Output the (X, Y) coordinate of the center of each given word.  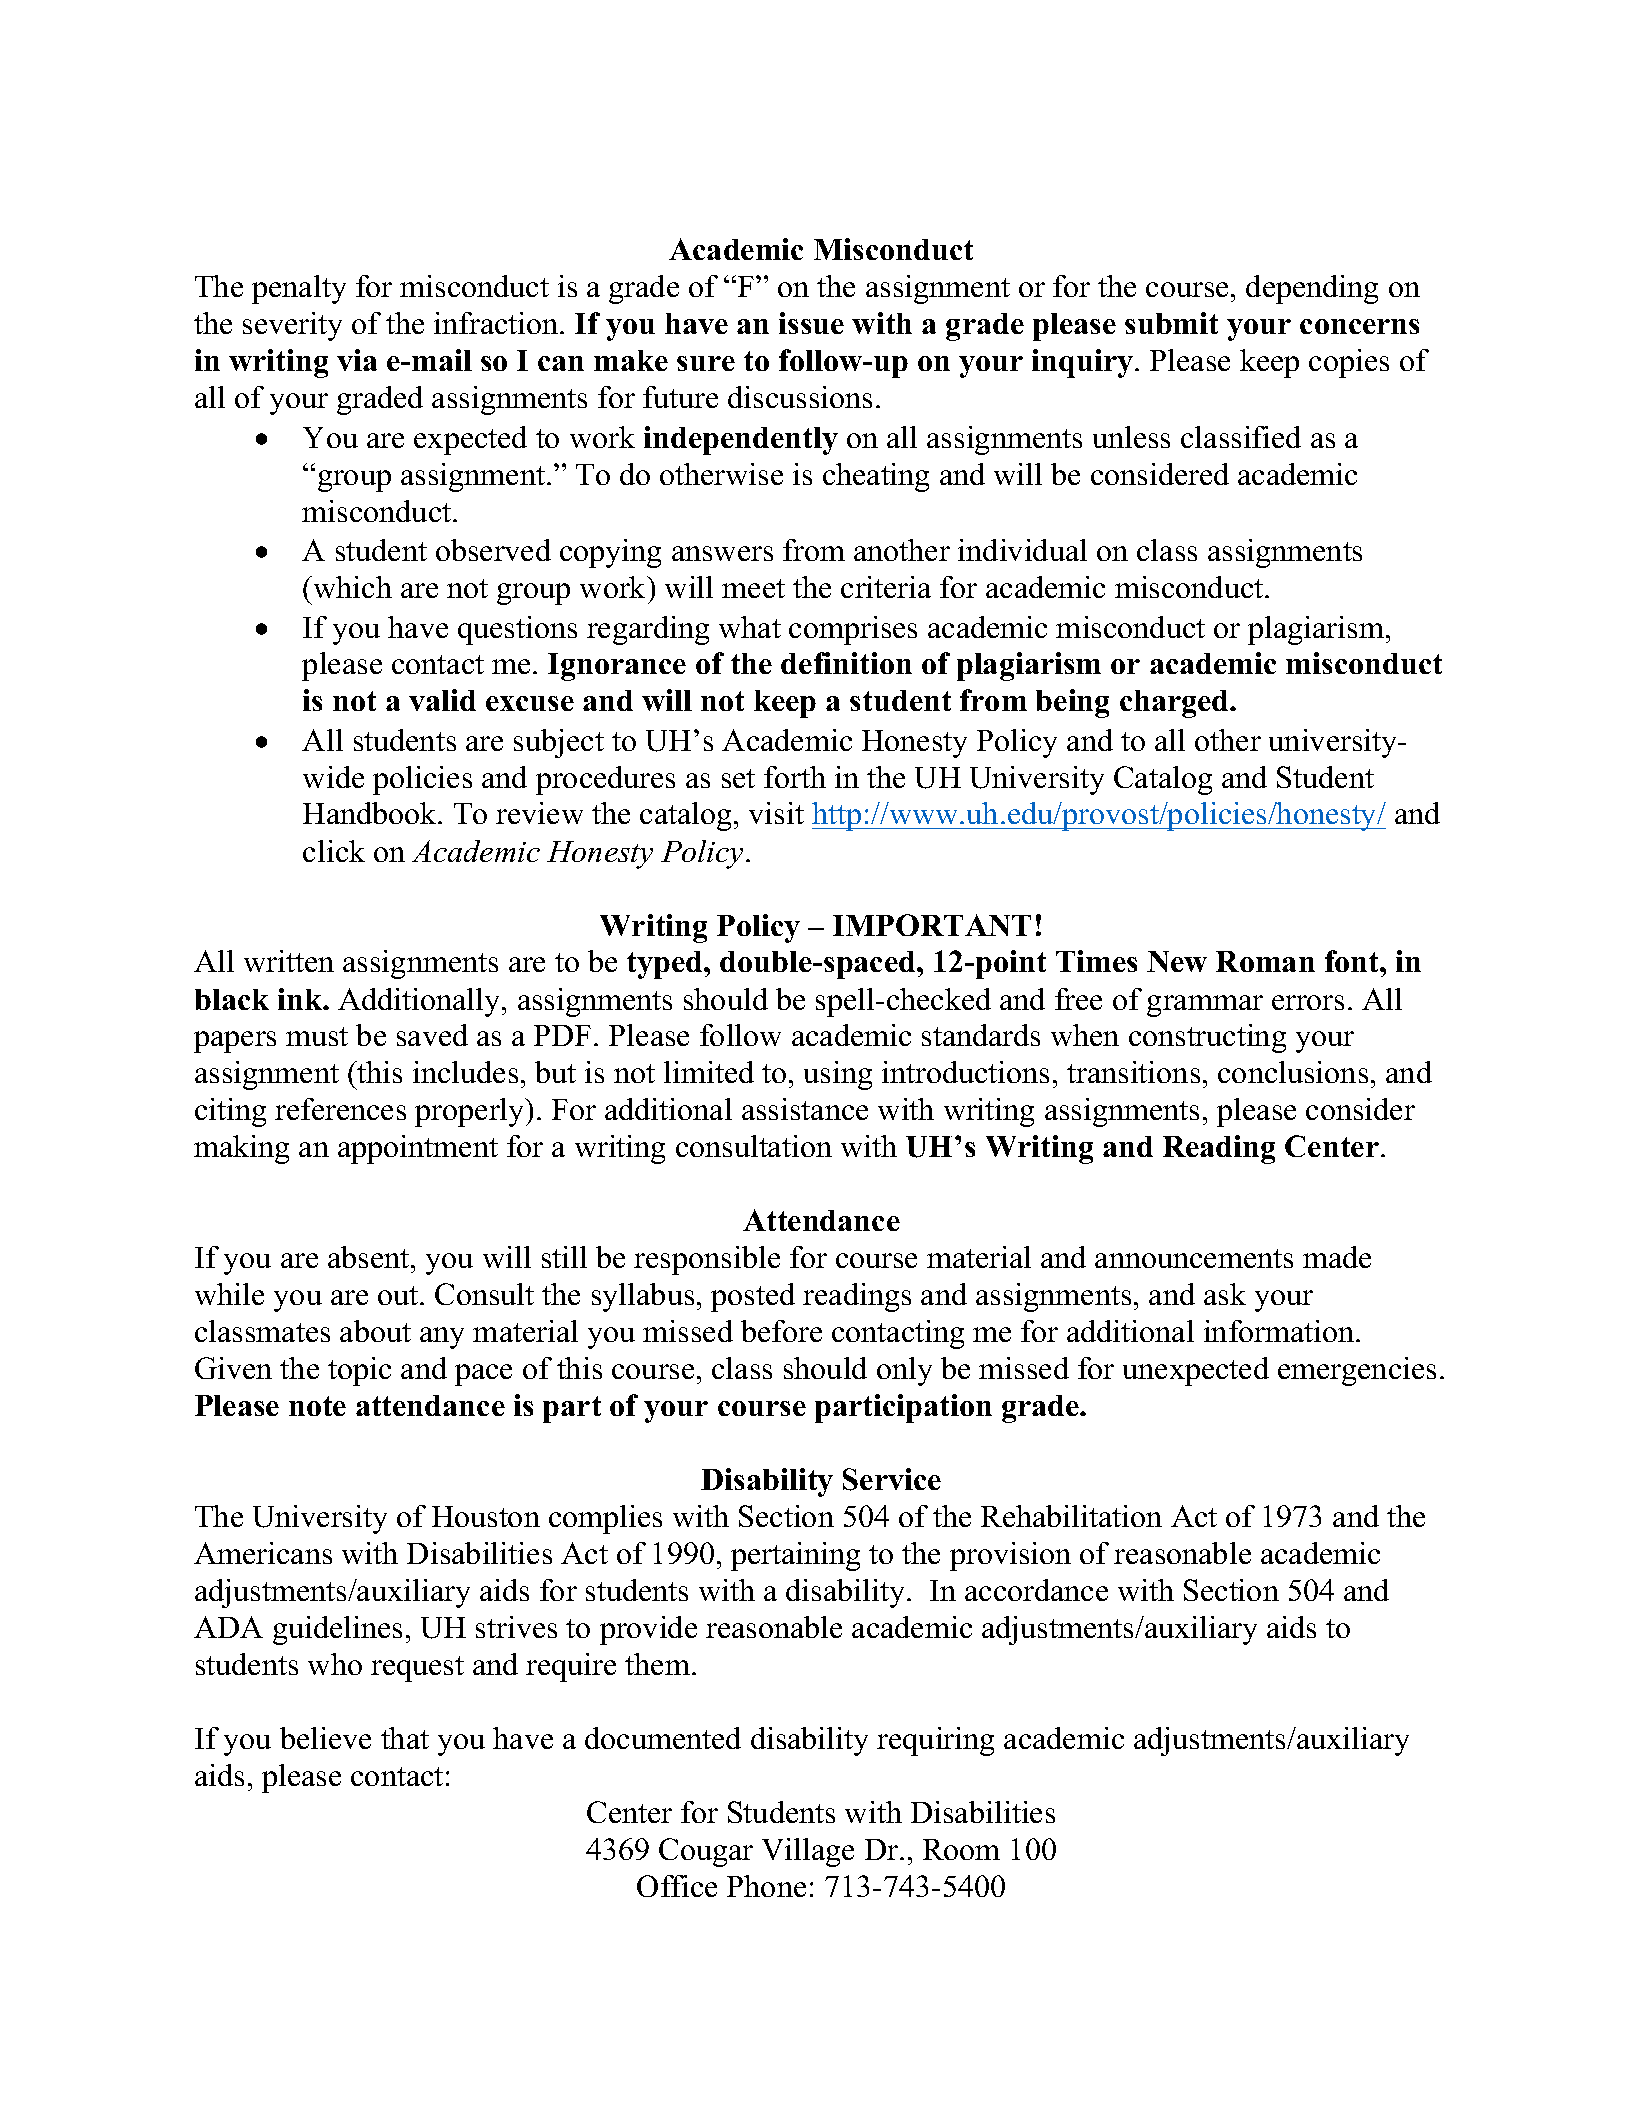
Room (961, 1849)
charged (1176, 704)
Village (808, 1852)
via (357, 360)
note (317, 1406)
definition (846, 663)
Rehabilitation (1071, 1516)
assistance (805, 1109)
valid (442, 700)
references (340, 1109)
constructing (1207, 1038)
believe (325, 1738)
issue (811, 323)
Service (892, 1479)
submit (1171, 323)
